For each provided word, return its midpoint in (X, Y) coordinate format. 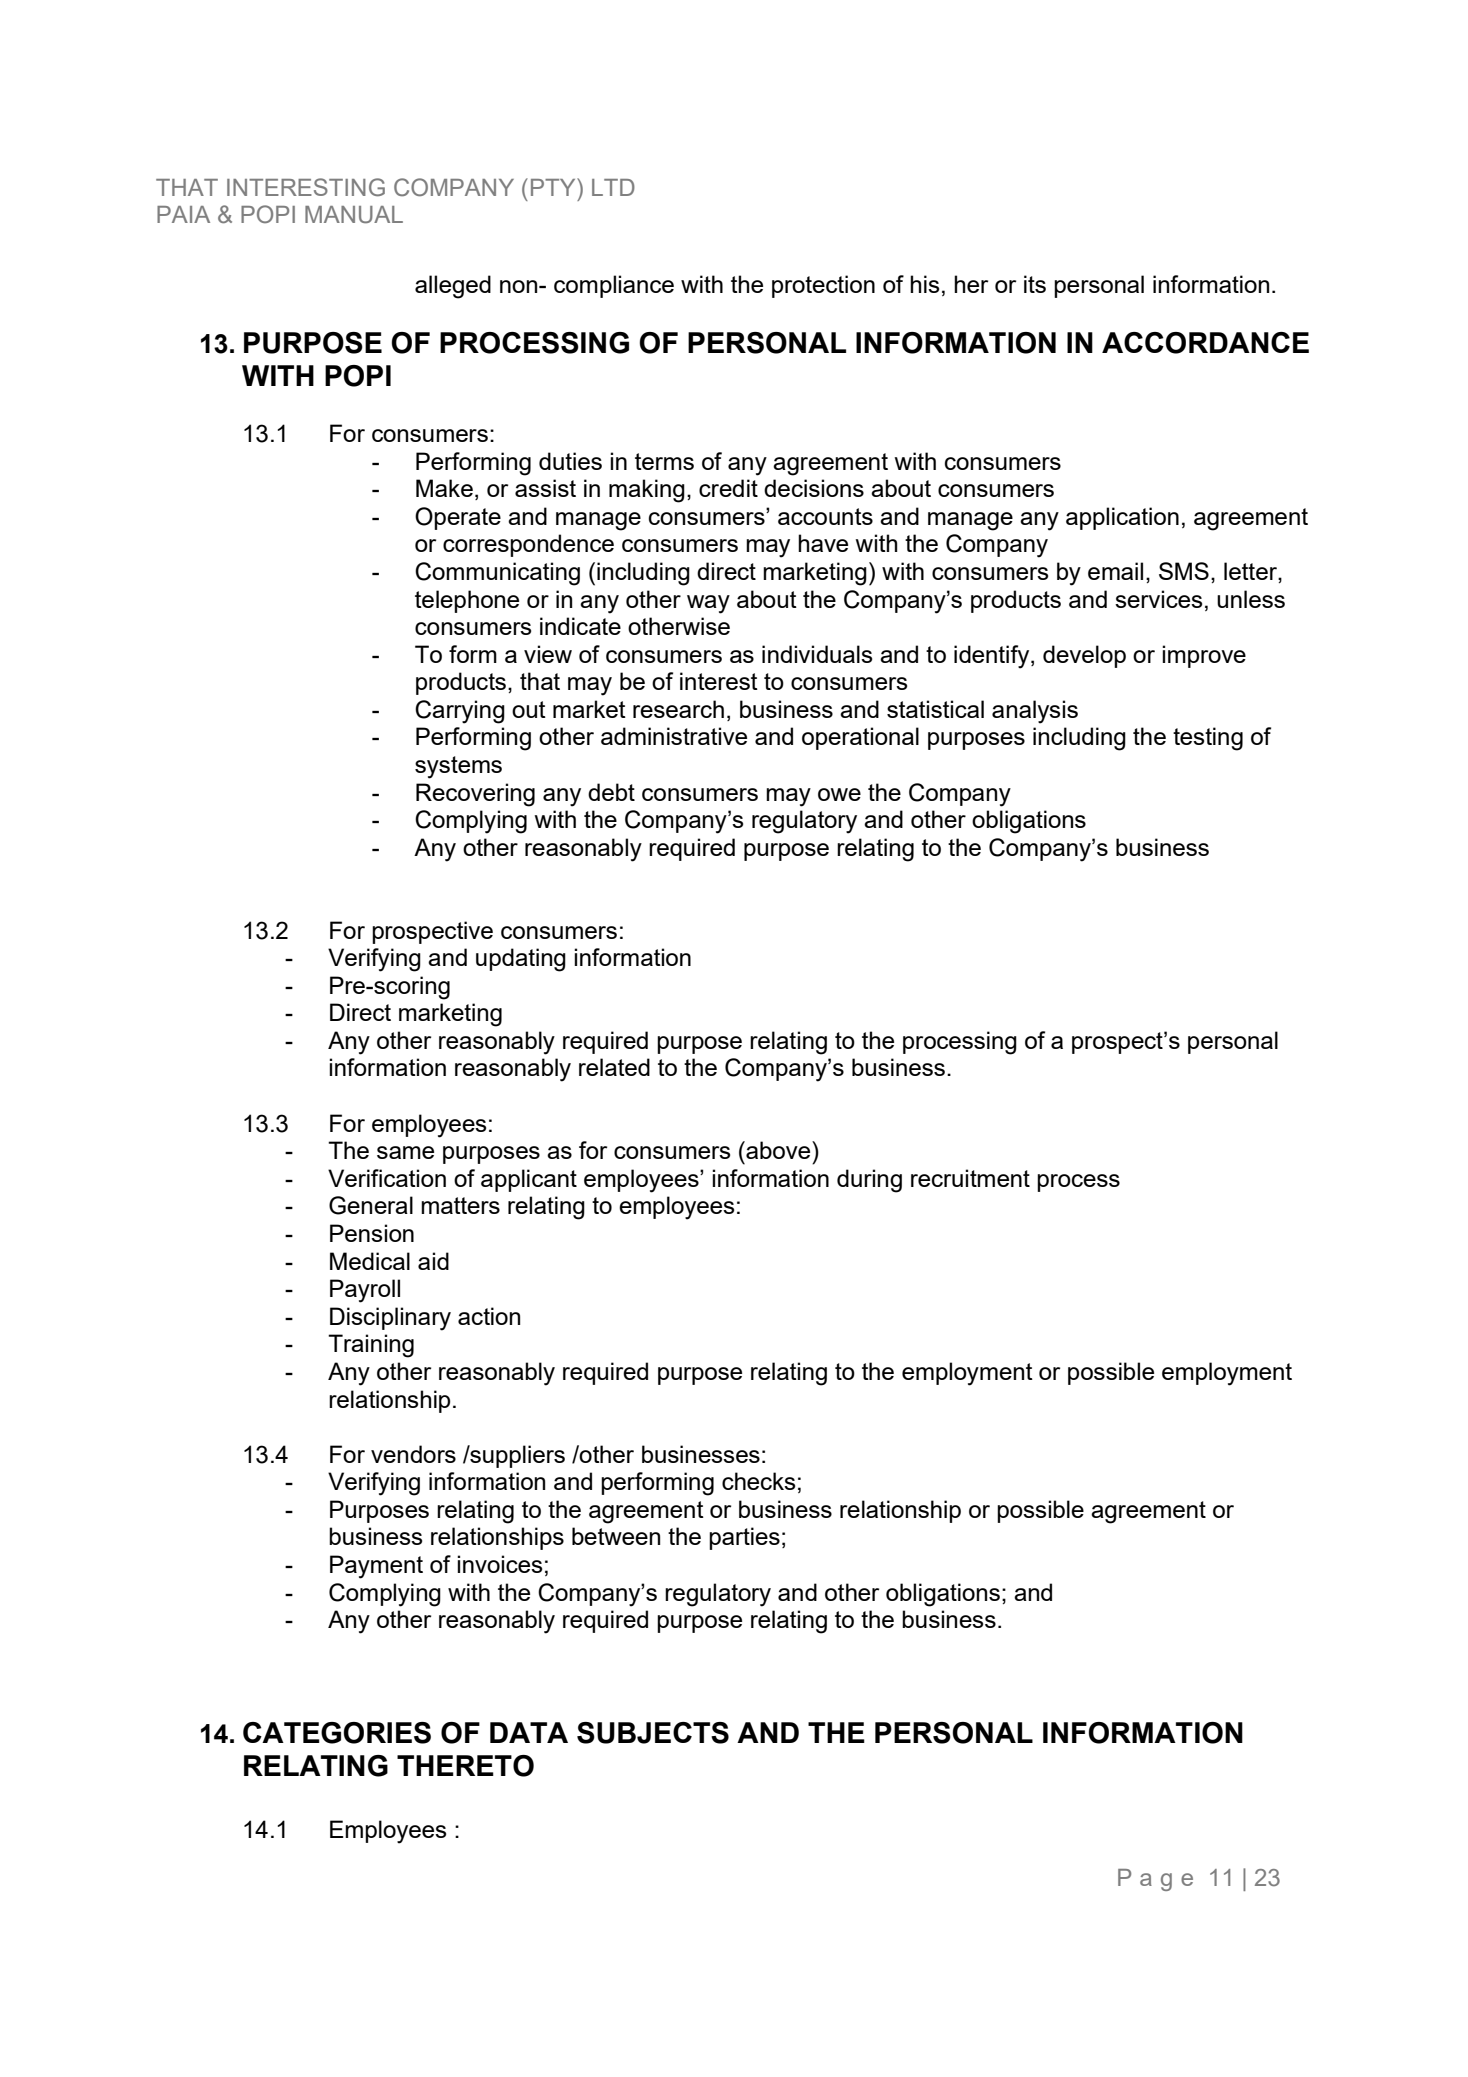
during (869, 1181)
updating (521, 960)
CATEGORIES (337, 1733)
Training (371, 1346)
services (1158, 599)
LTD (613, 187)
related (614, 1067)
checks (758, 1481)
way (708, 604)
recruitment (970, 1178)
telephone (467, 601)
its (1035, 284)
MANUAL (354, 215)
